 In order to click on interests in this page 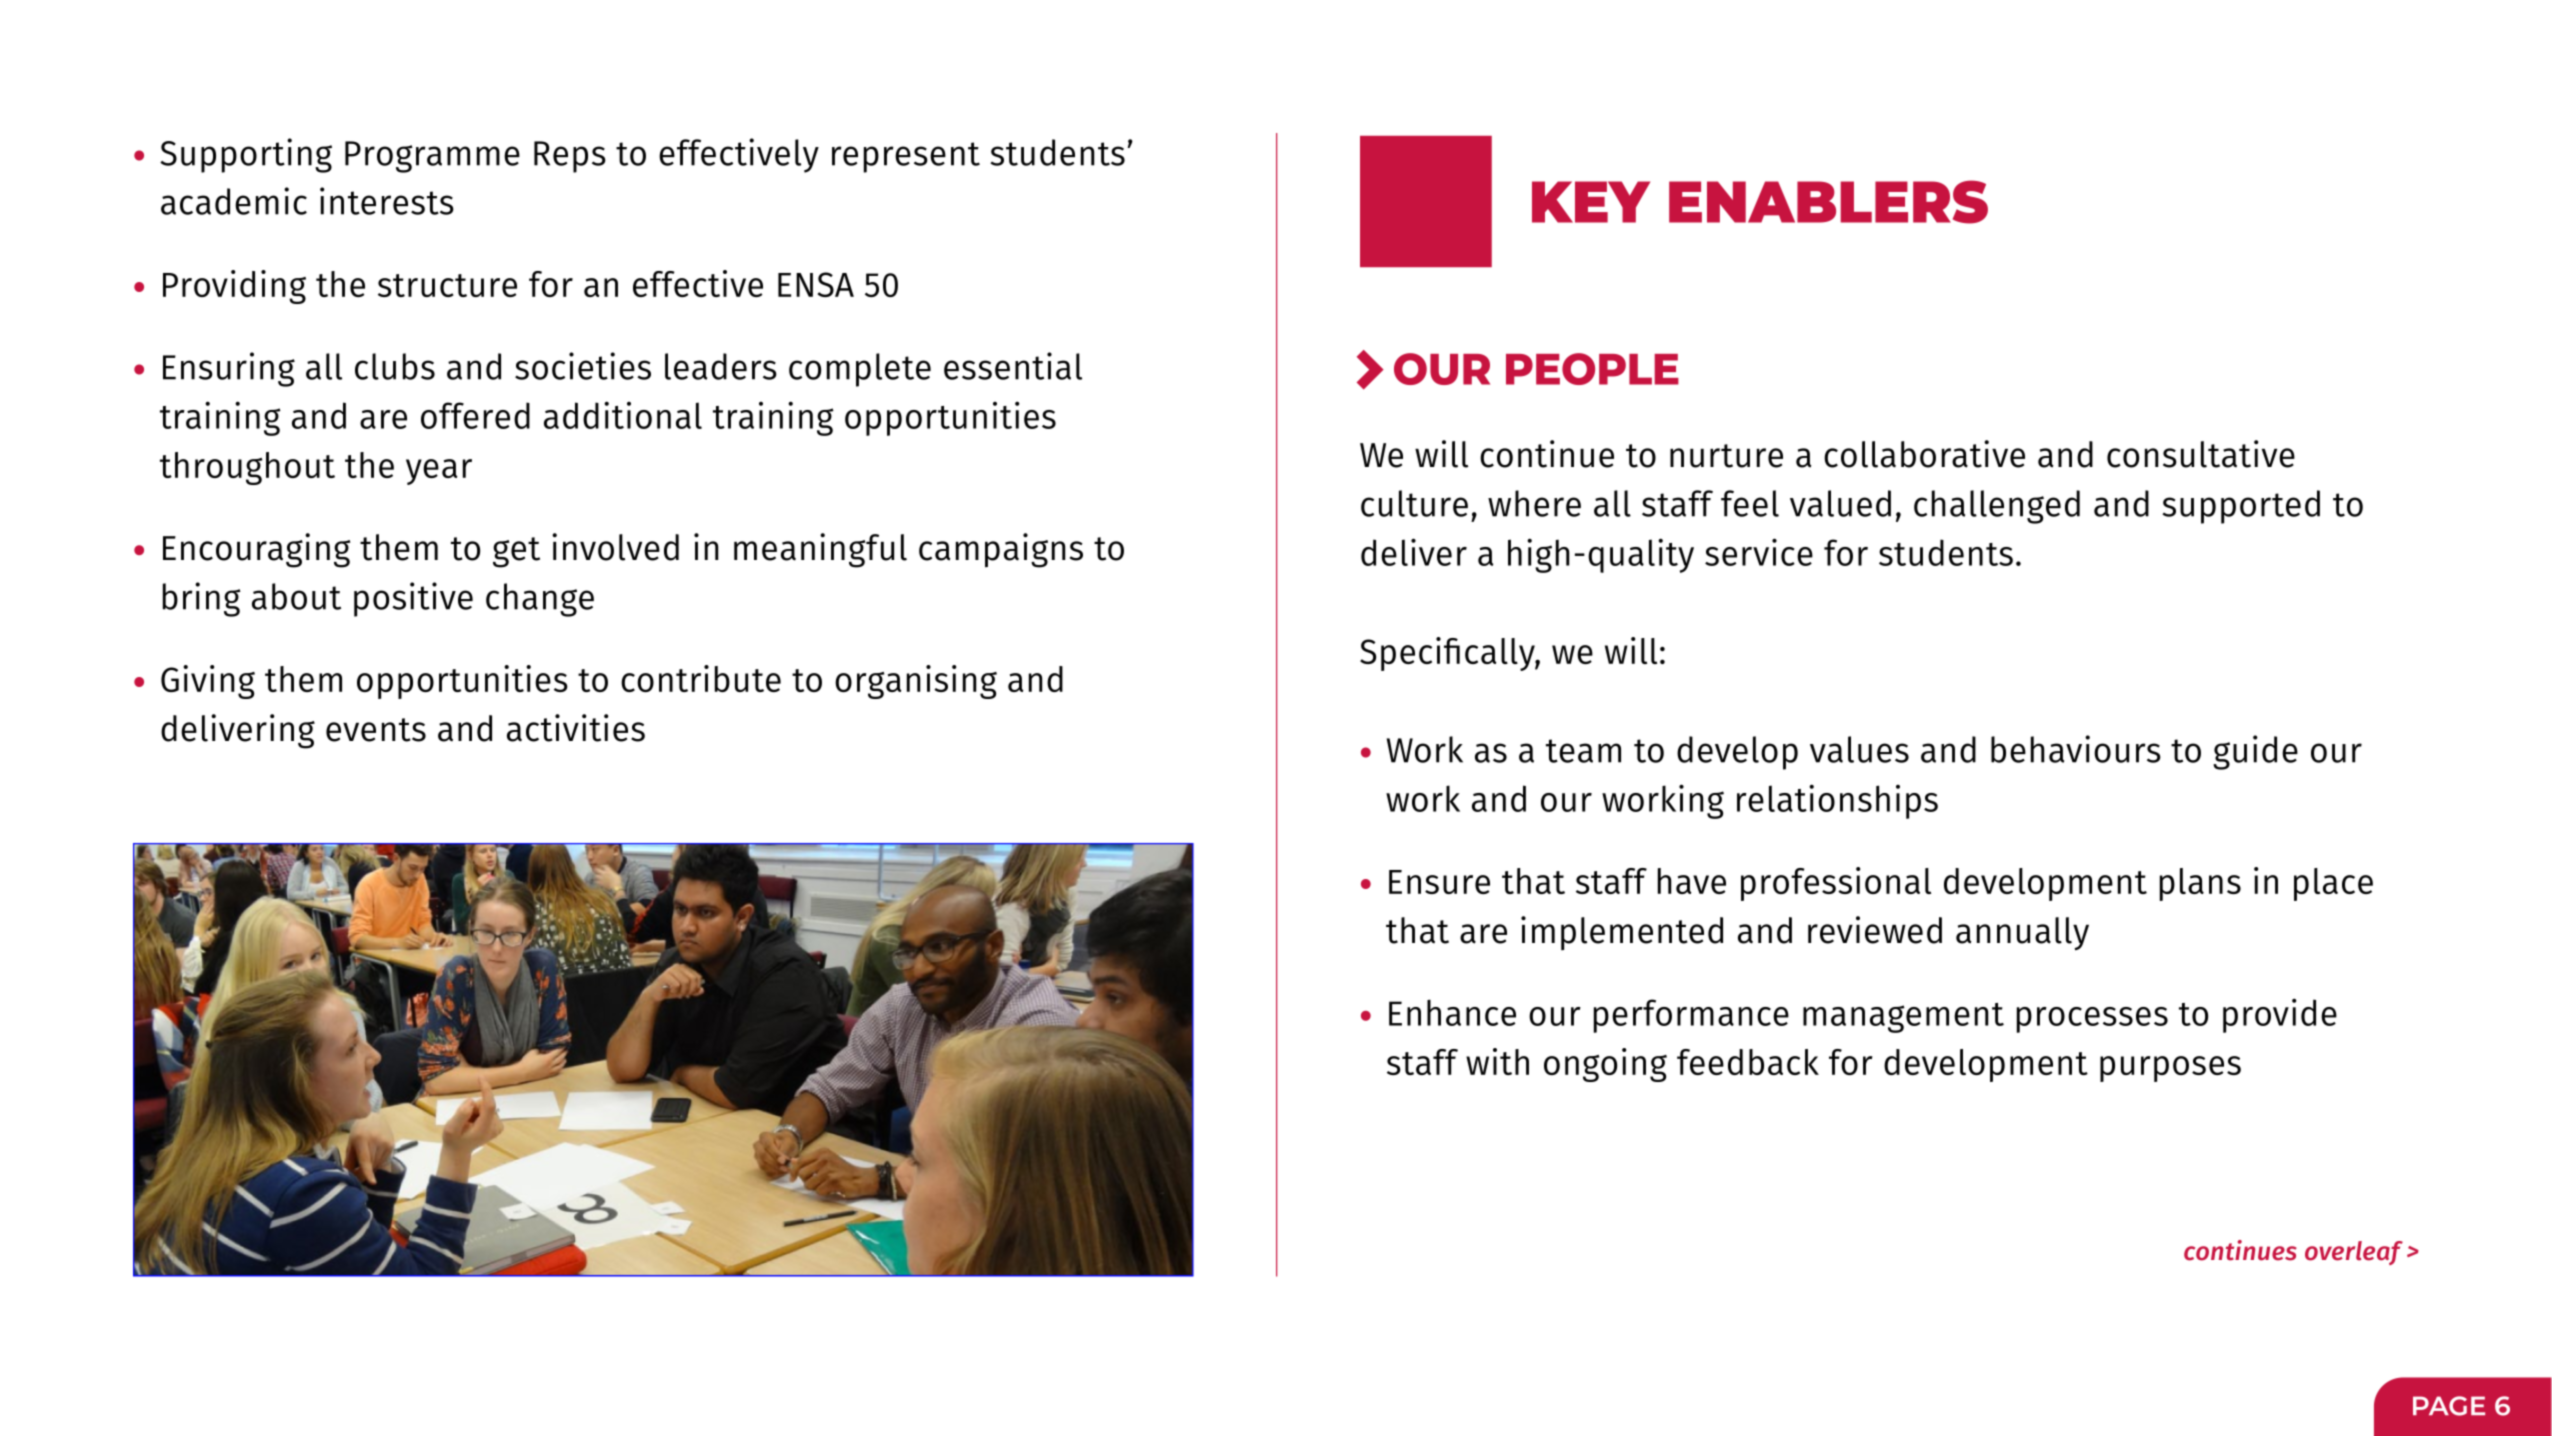, I will do `click(387, 201)`.
